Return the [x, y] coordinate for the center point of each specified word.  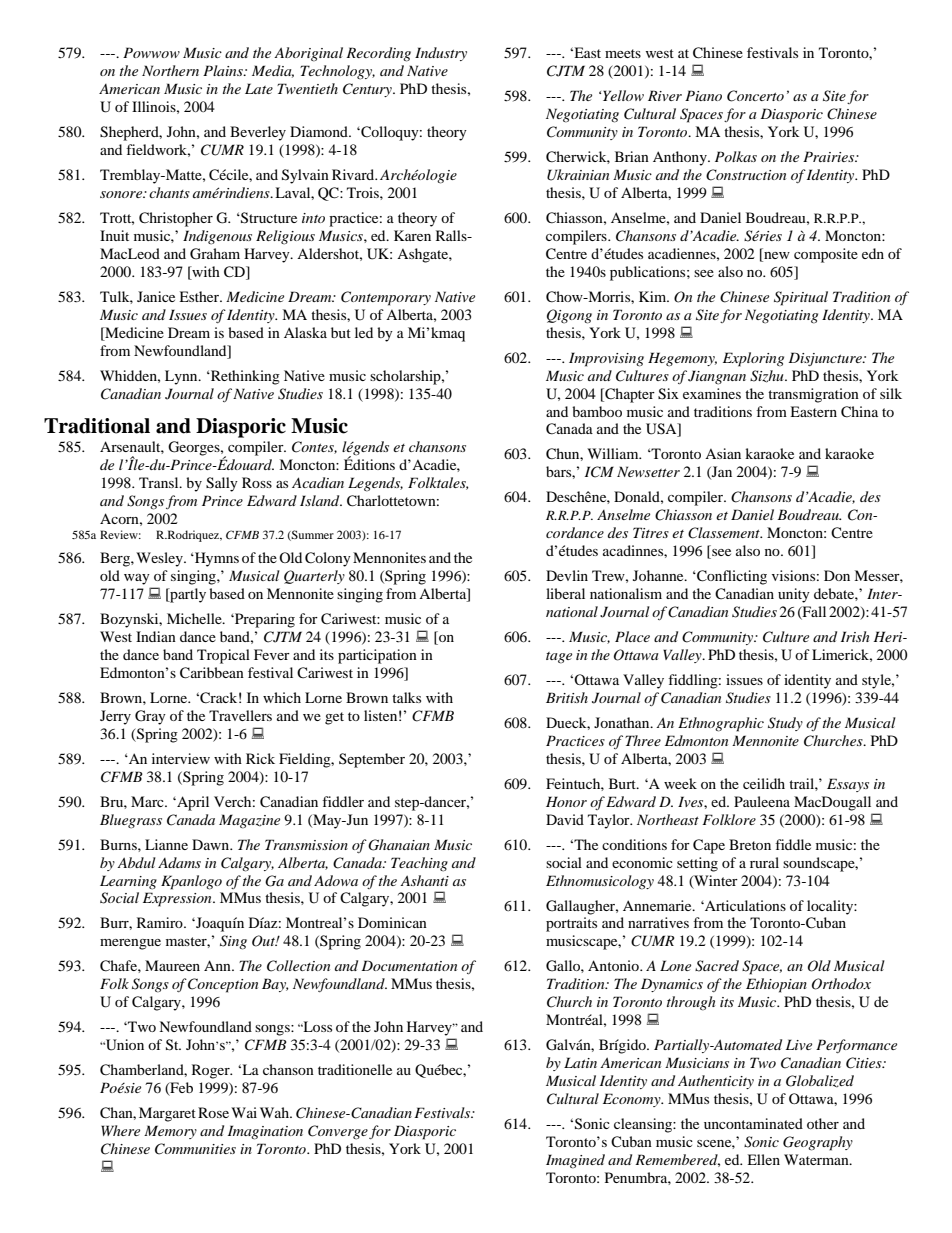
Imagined [575, 1161]
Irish [855, 636]
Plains [224, 70]
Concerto [755, 96]
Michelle [195, 618]
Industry [441, 54]
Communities [195, 1149]
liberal [565, 593]
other [823, 1123]
